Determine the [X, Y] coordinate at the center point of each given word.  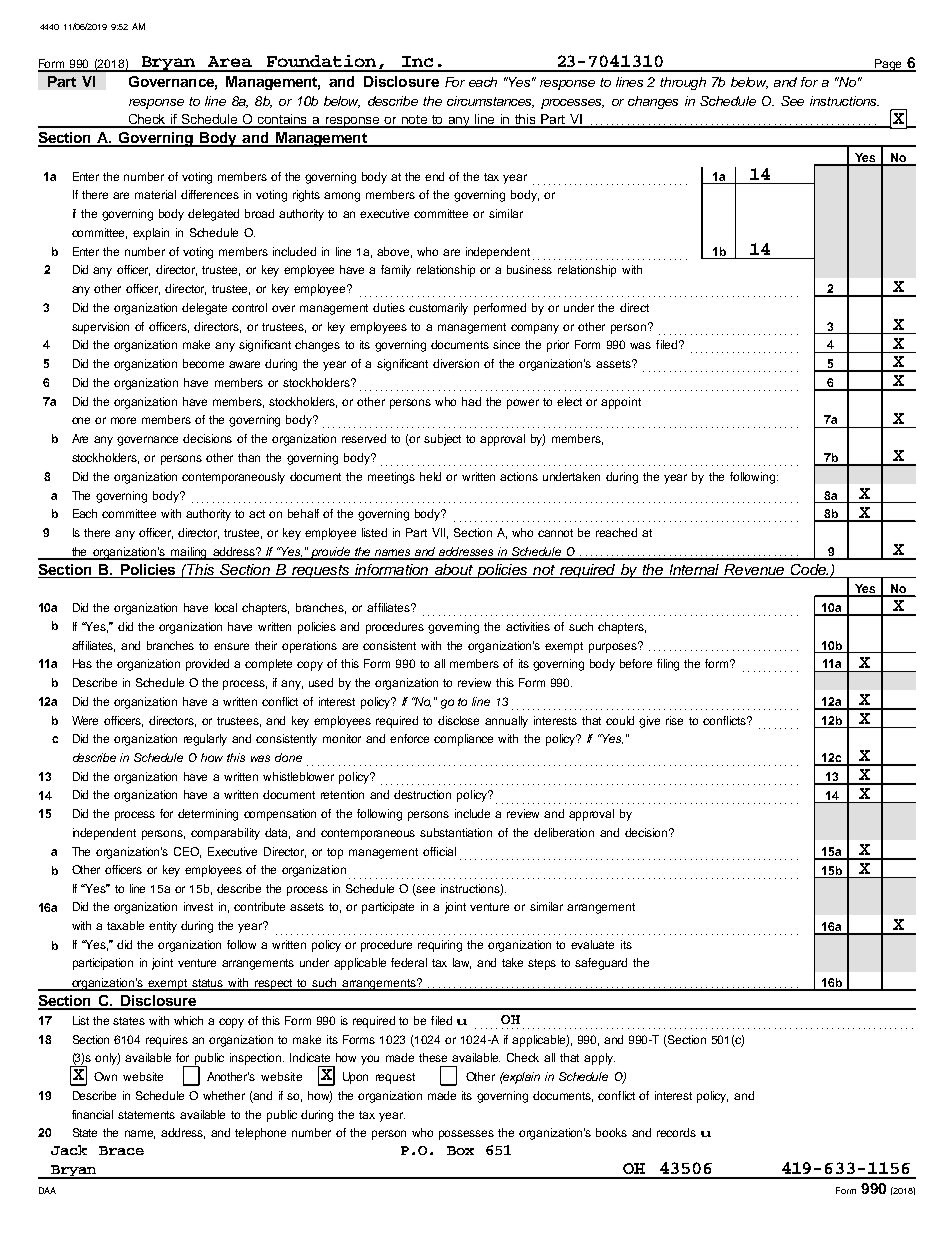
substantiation [456, 832]
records [676, 1132]
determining [208, 815]
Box [460, 1150]
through [683, 83]
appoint [621, 403]
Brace [121, 1150]
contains [283, 120]
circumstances [490, 102]
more [123, 420]
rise [674, 720]
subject [442, 440]
